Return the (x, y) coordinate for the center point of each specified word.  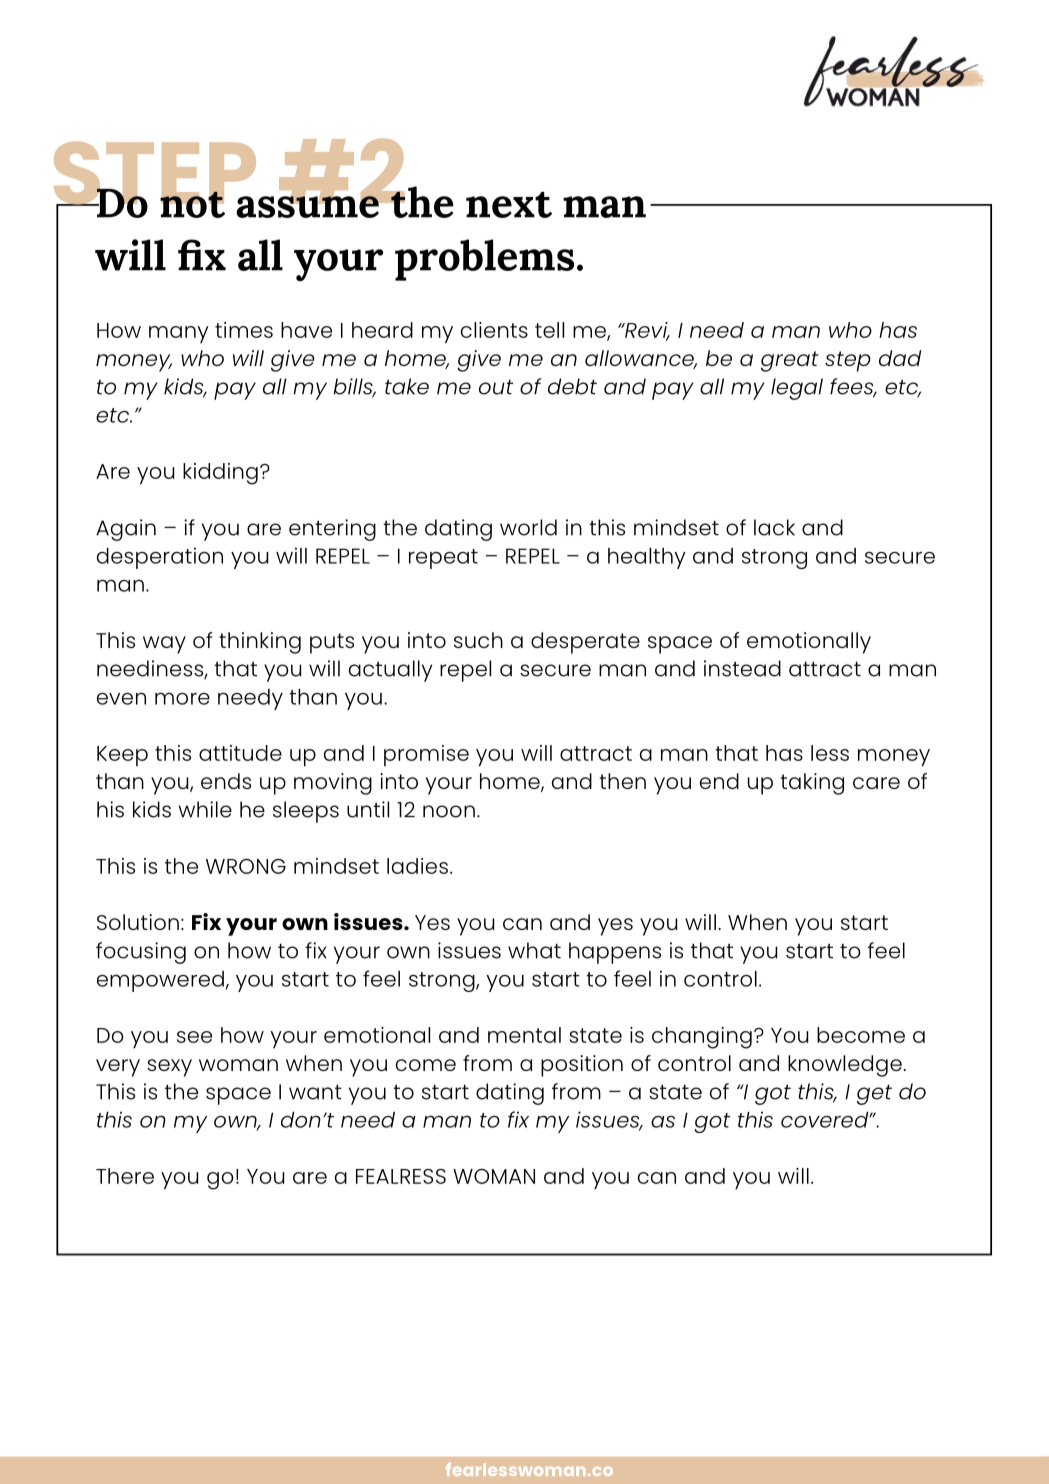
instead (742, 668)
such (478, 640)
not (192, 204)
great (790, 361)
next (509, 205)
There (125, 1176)
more (182, 698)
